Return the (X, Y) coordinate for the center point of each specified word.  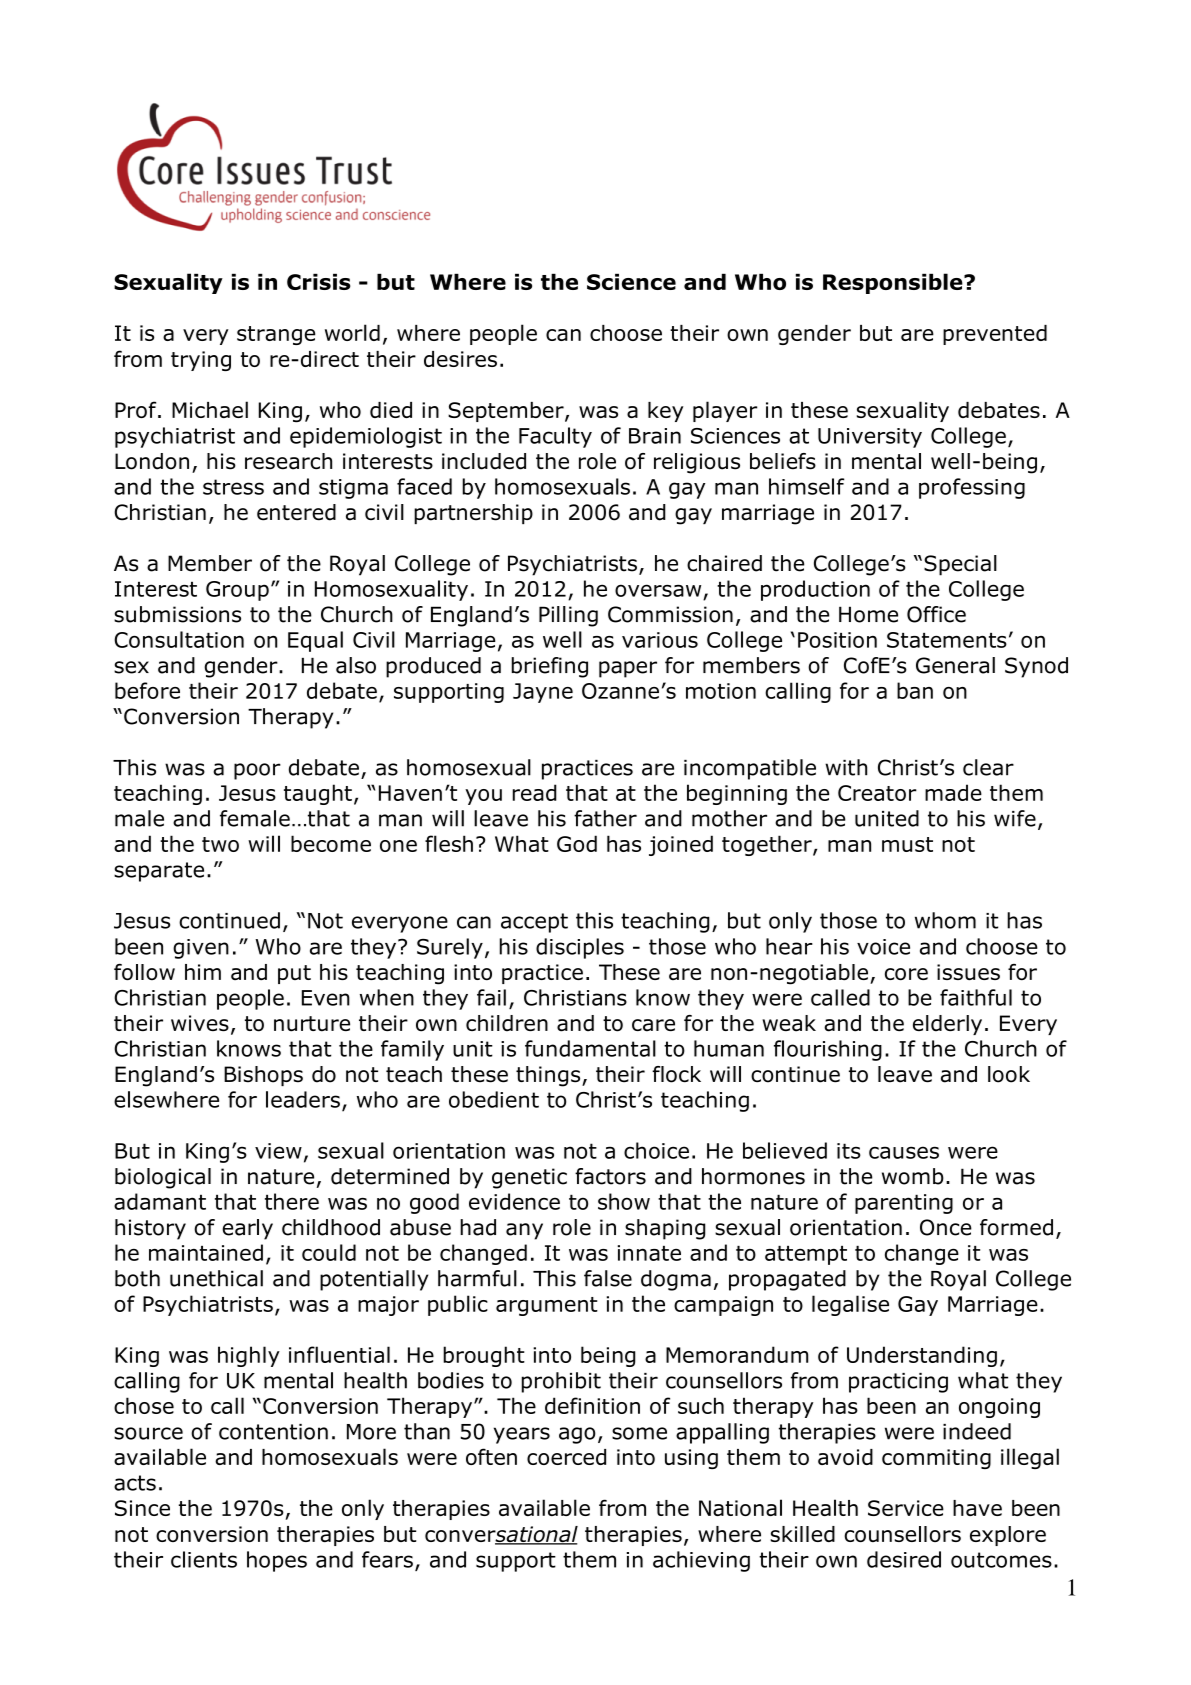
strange (276, 335)
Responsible (894, 283)
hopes (277, 1561)
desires (460, 359)
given (201, 949)
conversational (501, 1535)
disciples (580, 948)
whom (945, 920)
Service (906, 1508)
